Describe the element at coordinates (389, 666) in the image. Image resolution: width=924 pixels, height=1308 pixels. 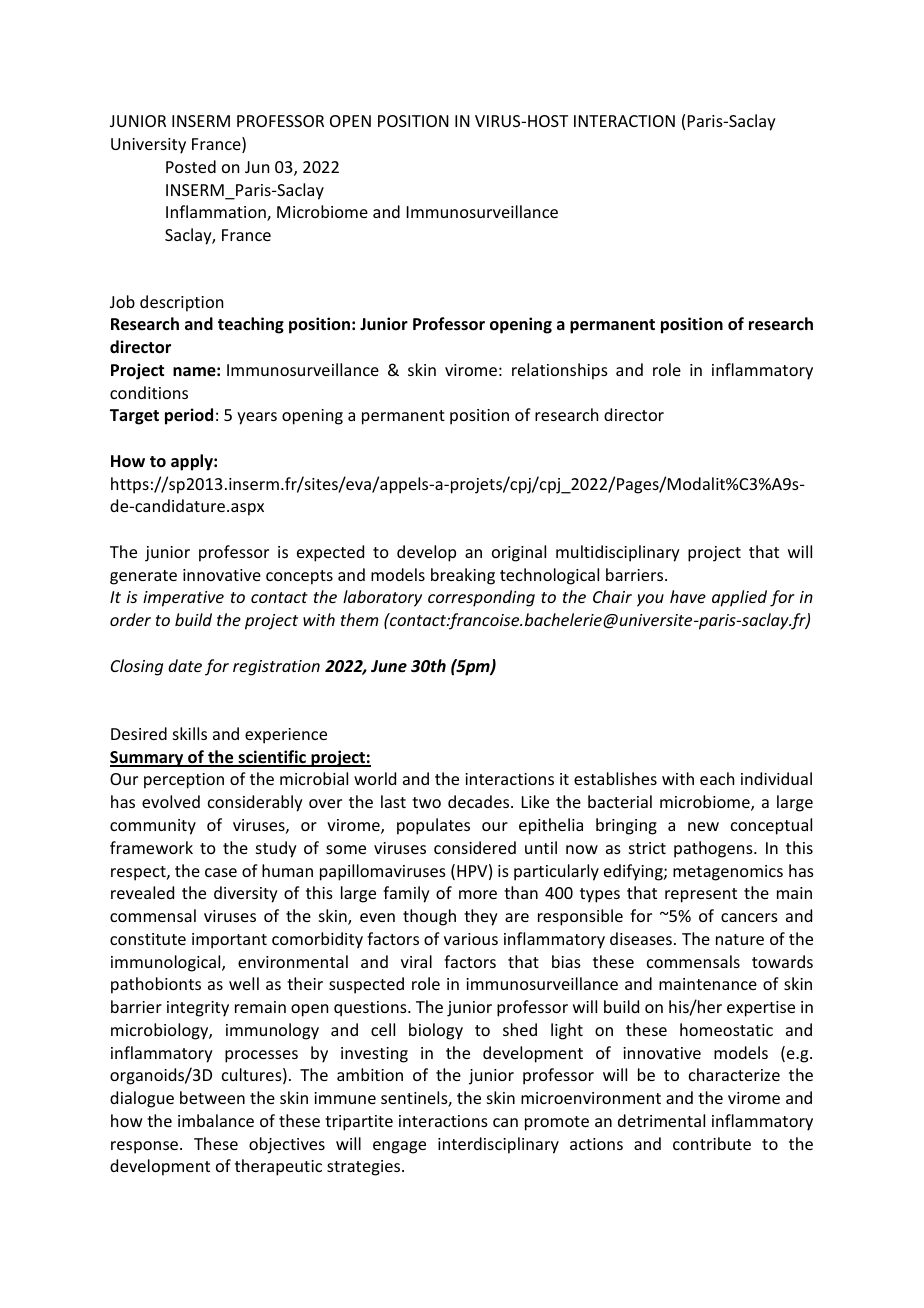
I see `June` at that location.
